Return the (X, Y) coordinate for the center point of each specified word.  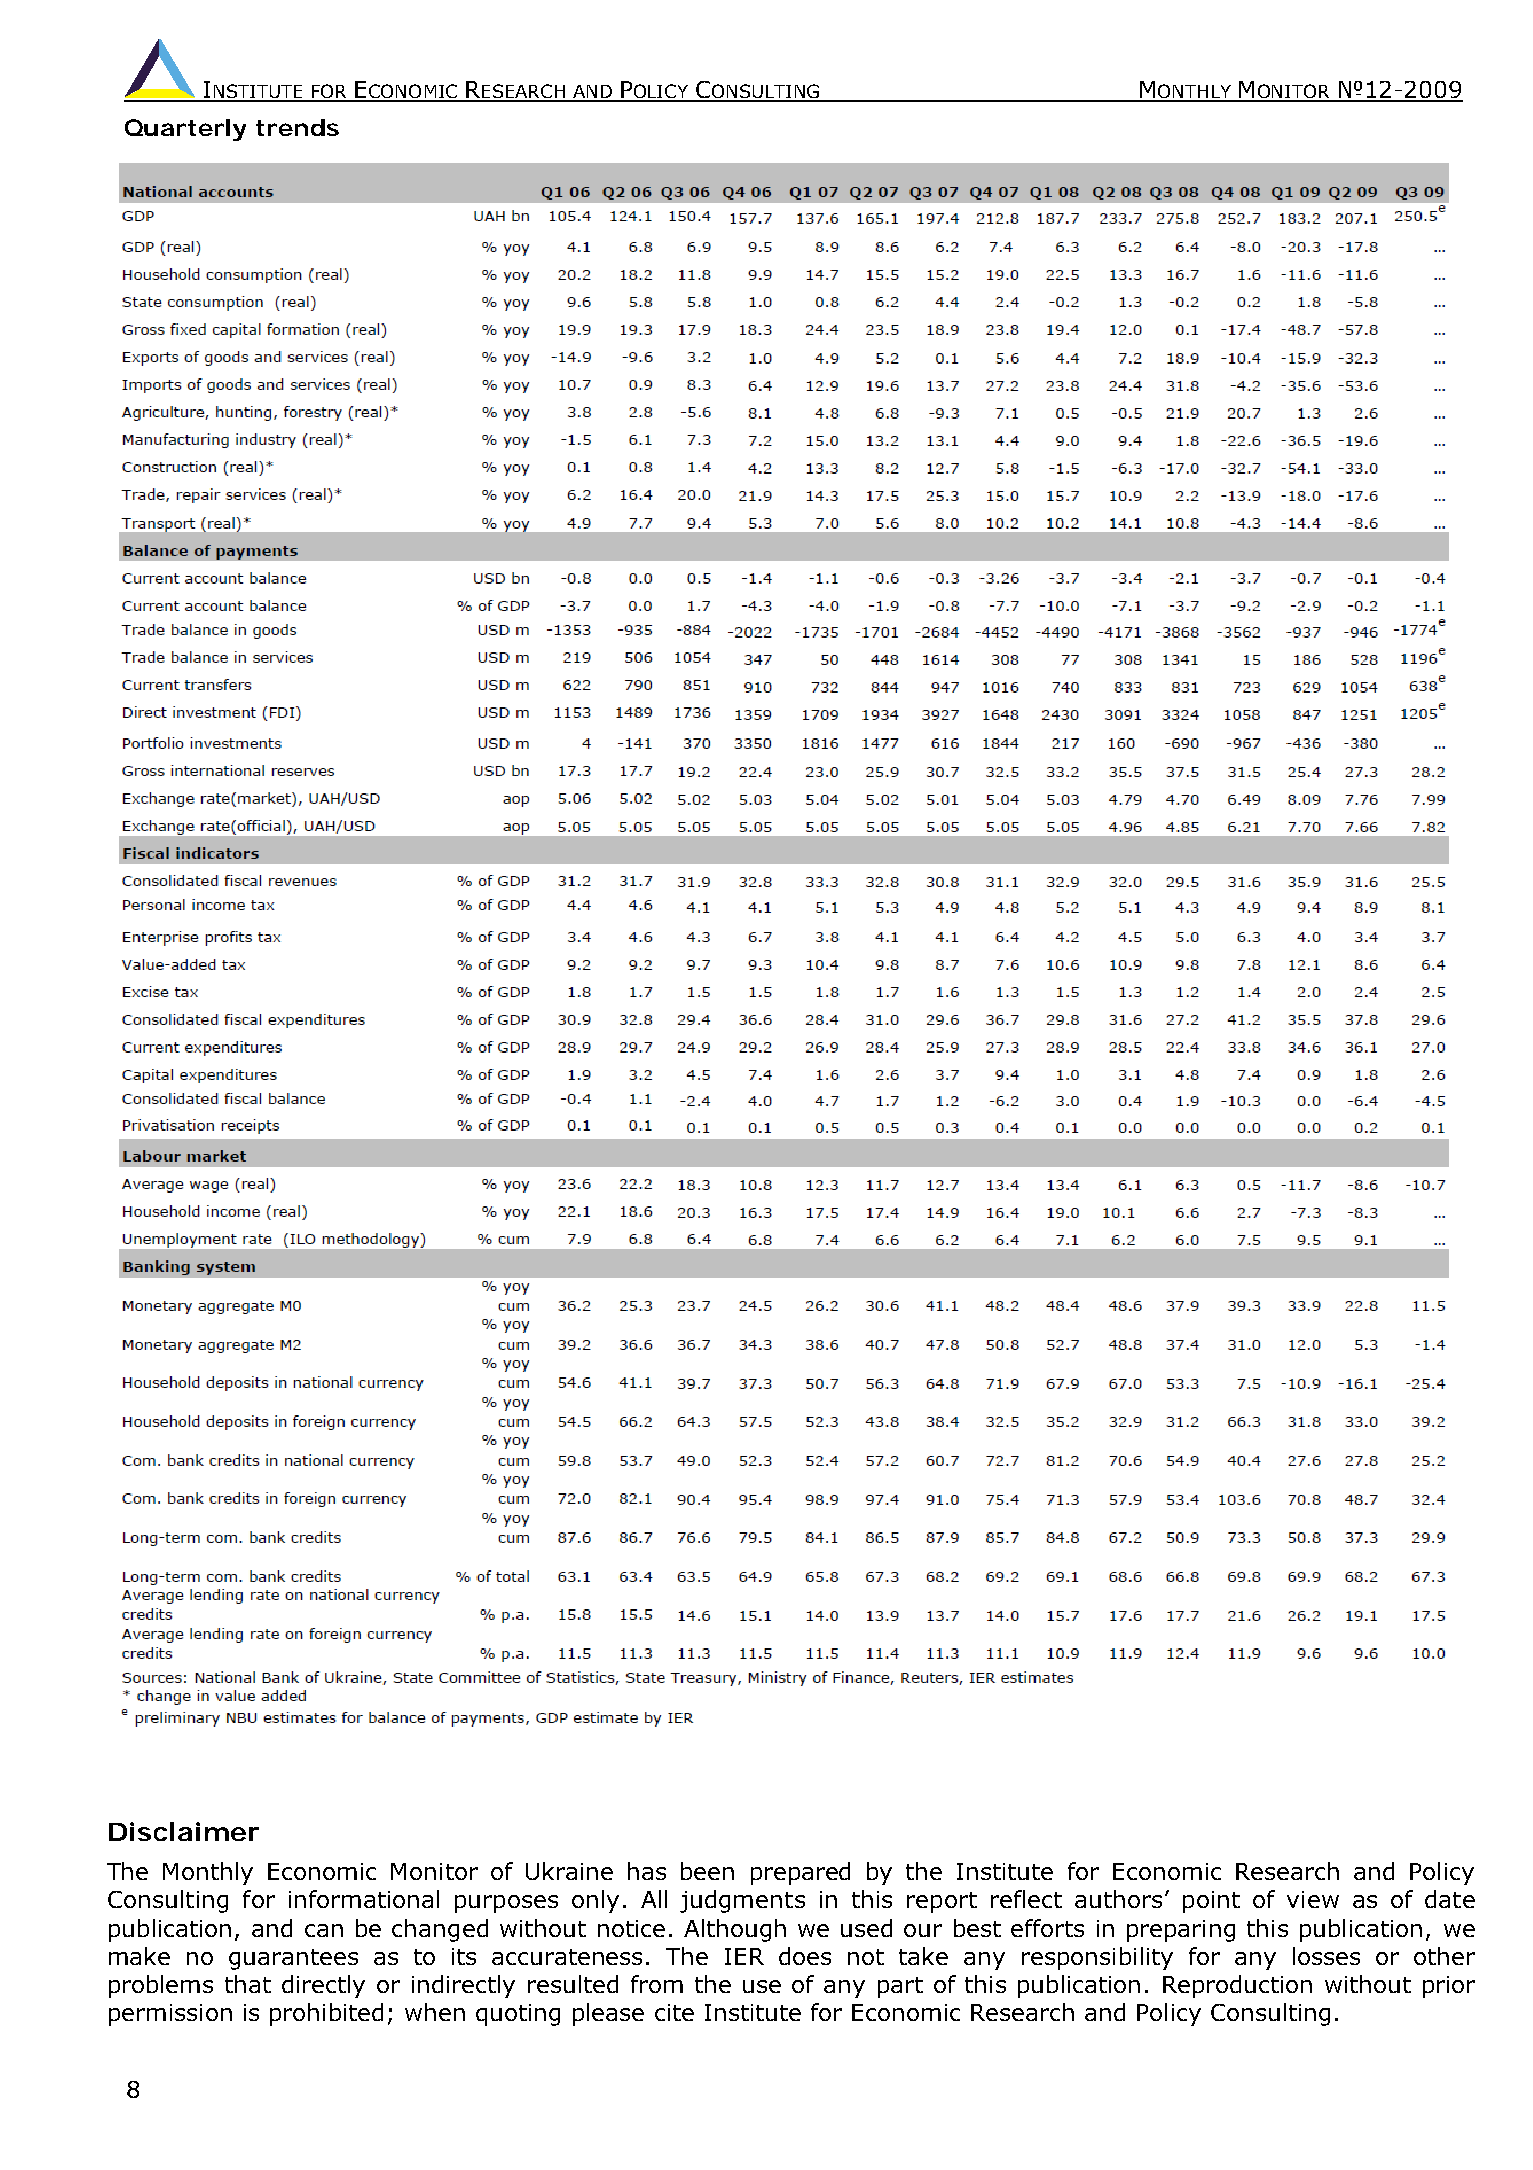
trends (297, 127)
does (805, 1956)
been (707, 1871)
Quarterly (185, 130)
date (1450, 1899)
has (647, 1871)
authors (1118, 1899)
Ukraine (569, 1871)
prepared (800, 1873)
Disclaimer (184, 1831)
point (1211, 1902)
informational (364, 1899)
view (1313, 1899)
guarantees (293, 1959)
